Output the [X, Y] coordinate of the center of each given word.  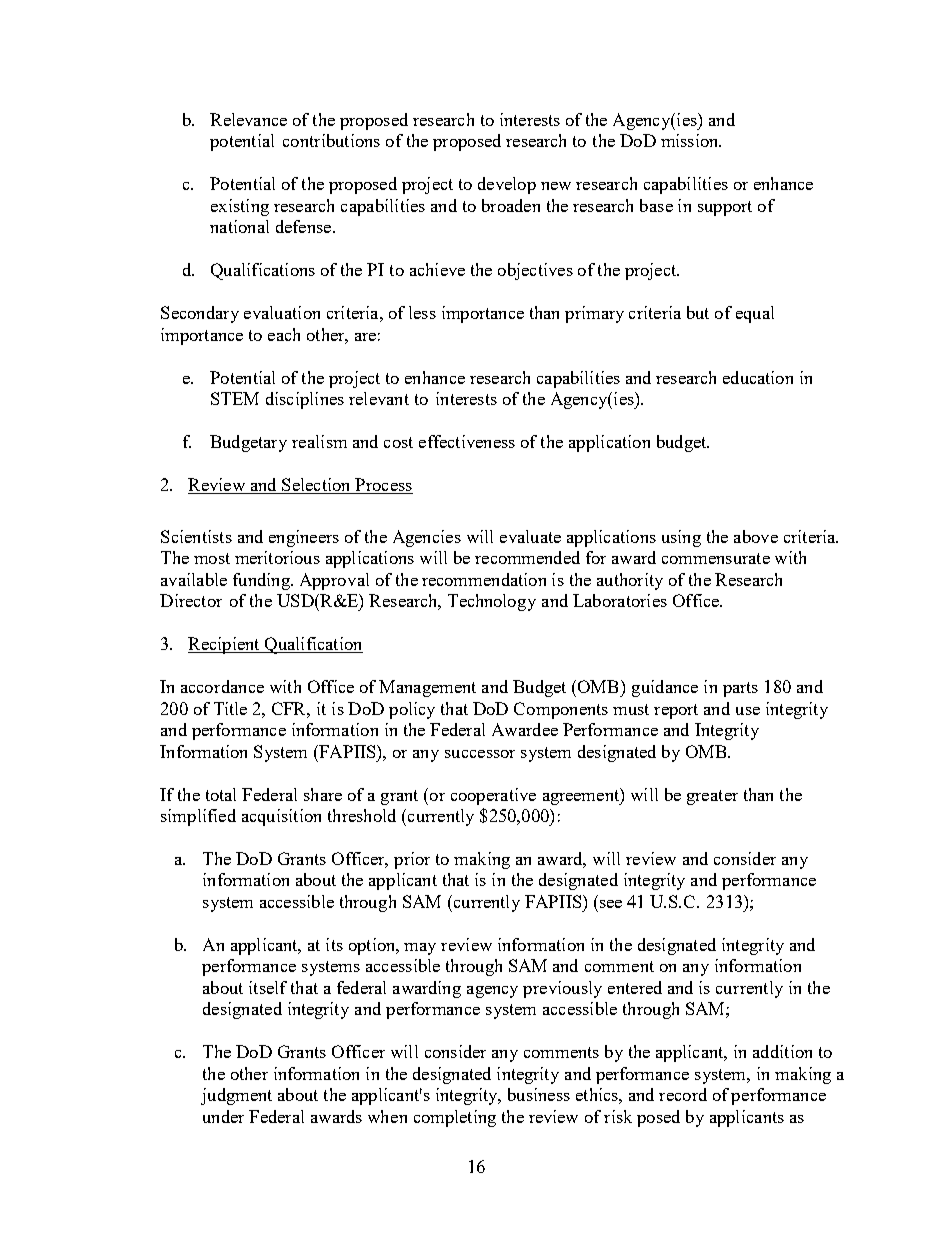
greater [712, 797]
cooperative [493, 796]
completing [455, 1118]
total [221, 794]
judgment [236, 1096]
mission [691, 140]
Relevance [248, 119]
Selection [316, 486]
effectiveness [467, 441]
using [681, 538]
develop [507, 185]
